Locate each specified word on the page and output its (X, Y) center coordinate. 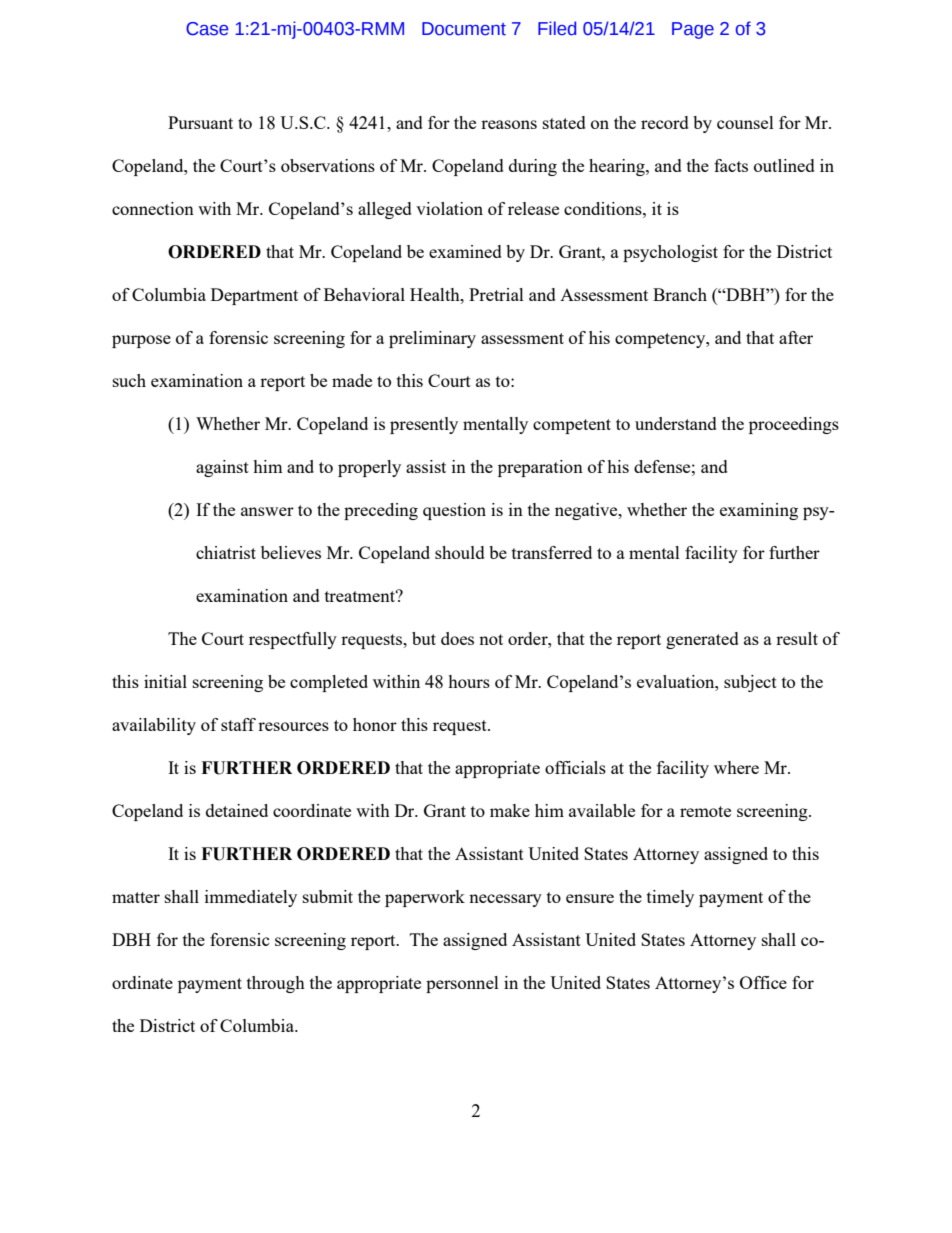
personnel (462, 984)
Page (693, 30)
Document (464, 29)
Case (207, 29)
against (222, 468)
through (276, 984)
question (454, 511)
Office (763, 982)
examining (759, 511)
